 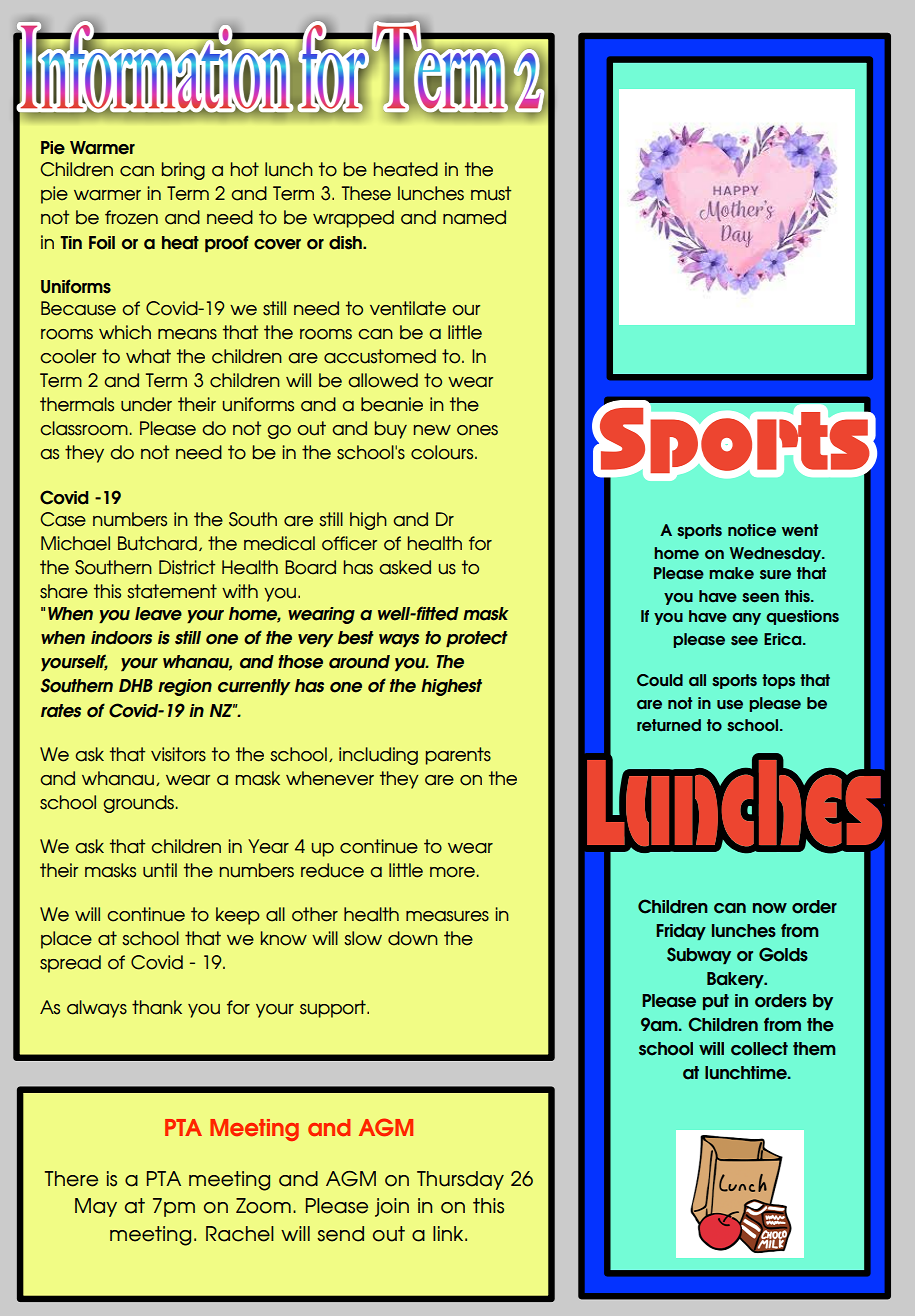 I want to click on down, so click(x=413, y=938).
